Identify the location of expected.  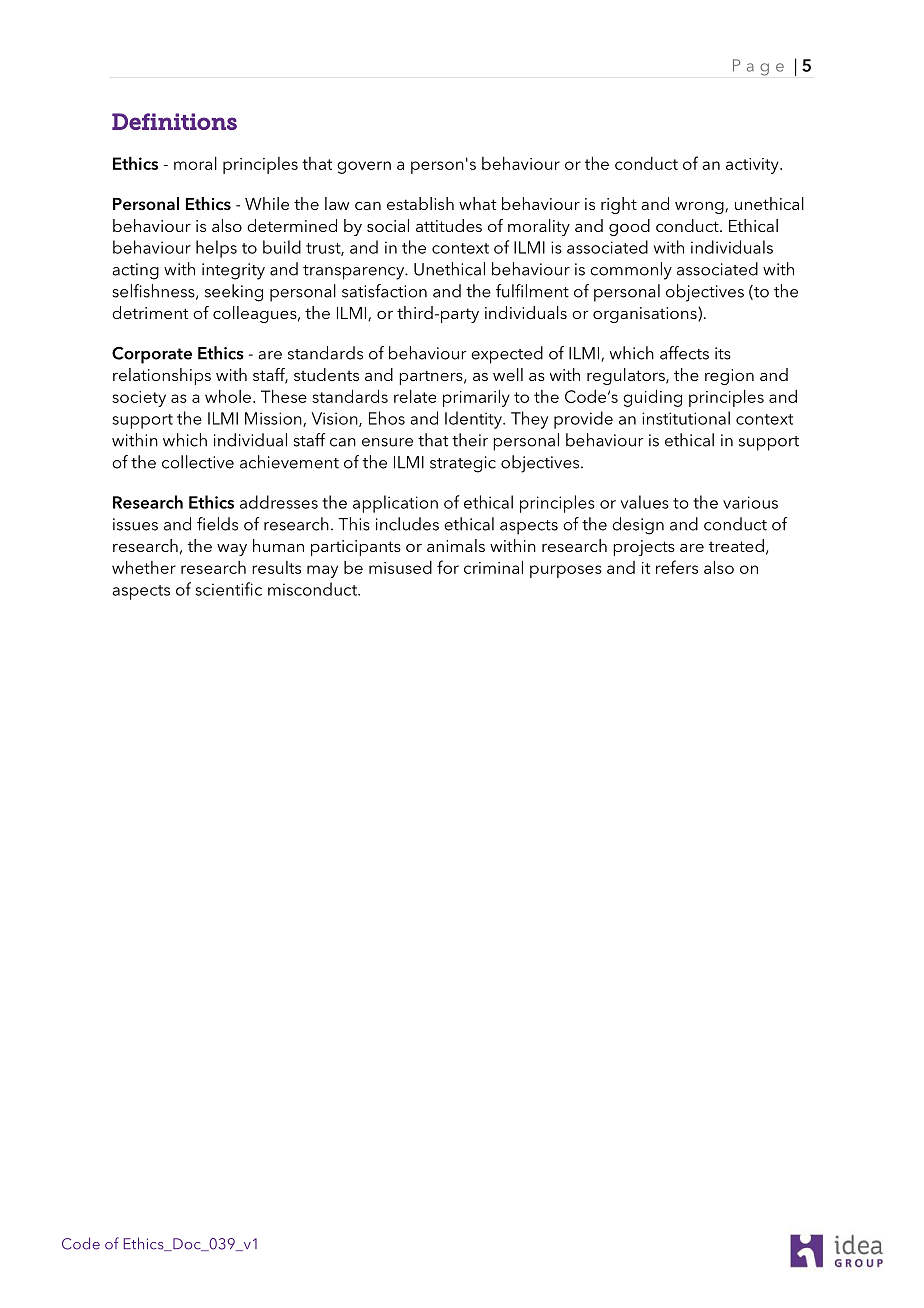
(507, 355).
